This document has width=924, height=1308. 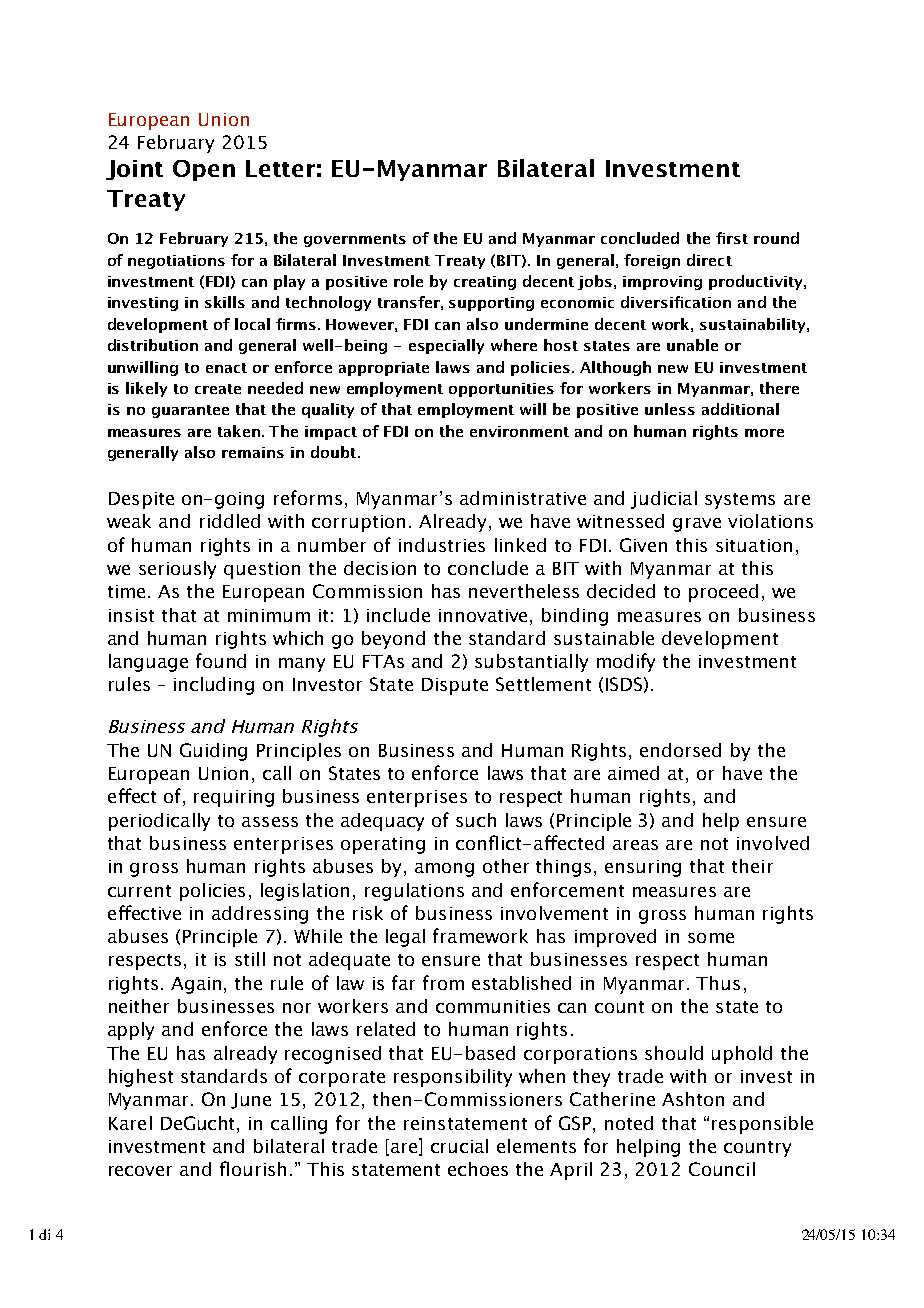 I want to click on legal, so click(x=405, y=938).
